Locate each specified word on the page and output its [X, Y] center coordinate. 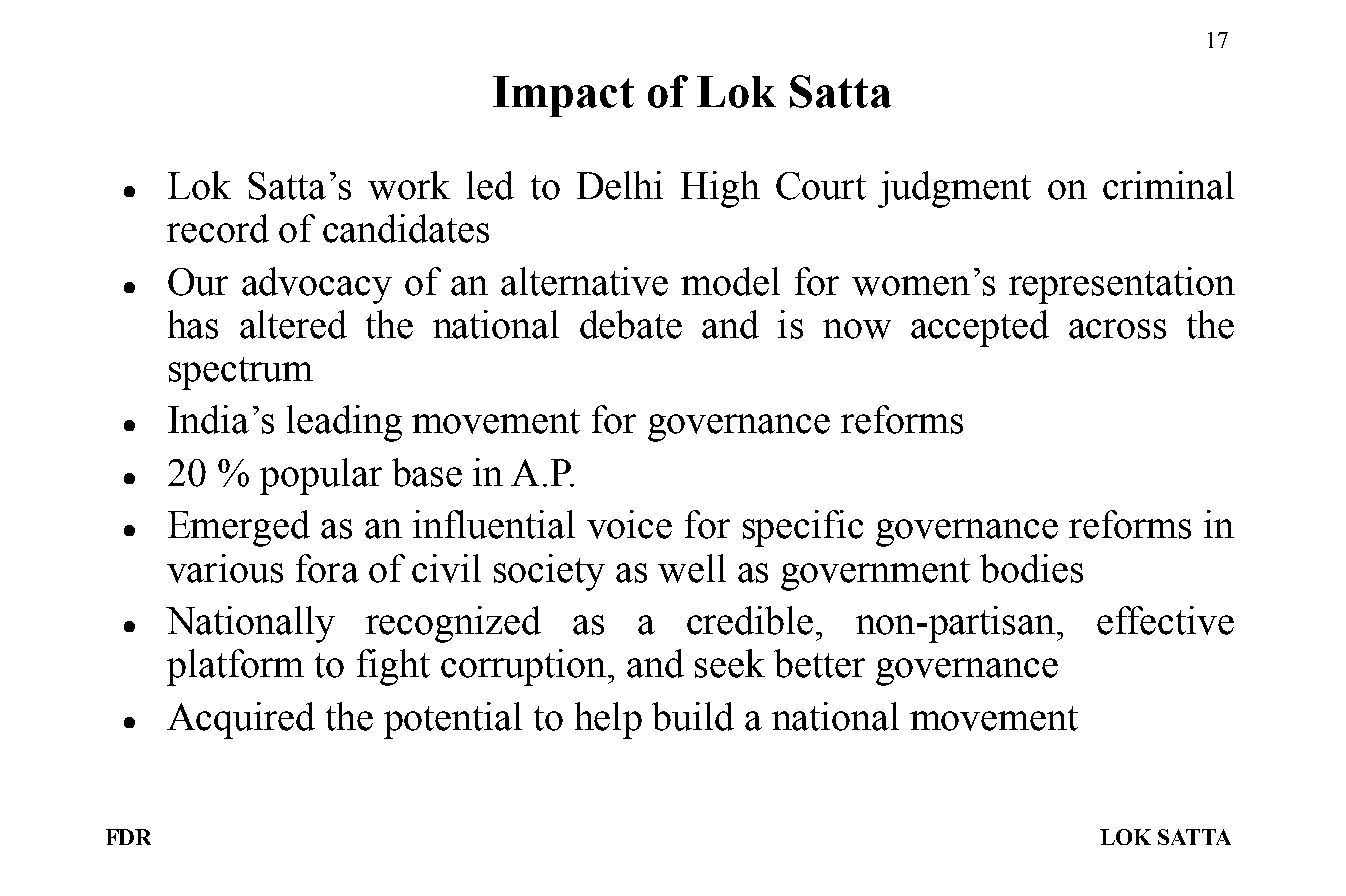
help [608, 720]
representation [1122, 285]
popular [321, 476]
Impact [563, 96]
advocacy [317, 285]
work [409, 185]
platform [235, 667]
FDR [128, 837]
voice [629, 524]
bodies [1031, 568]
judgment [954, 189]
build [693, 716]
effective [1165, 620]
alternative [584, 281]
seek [730, 663]
